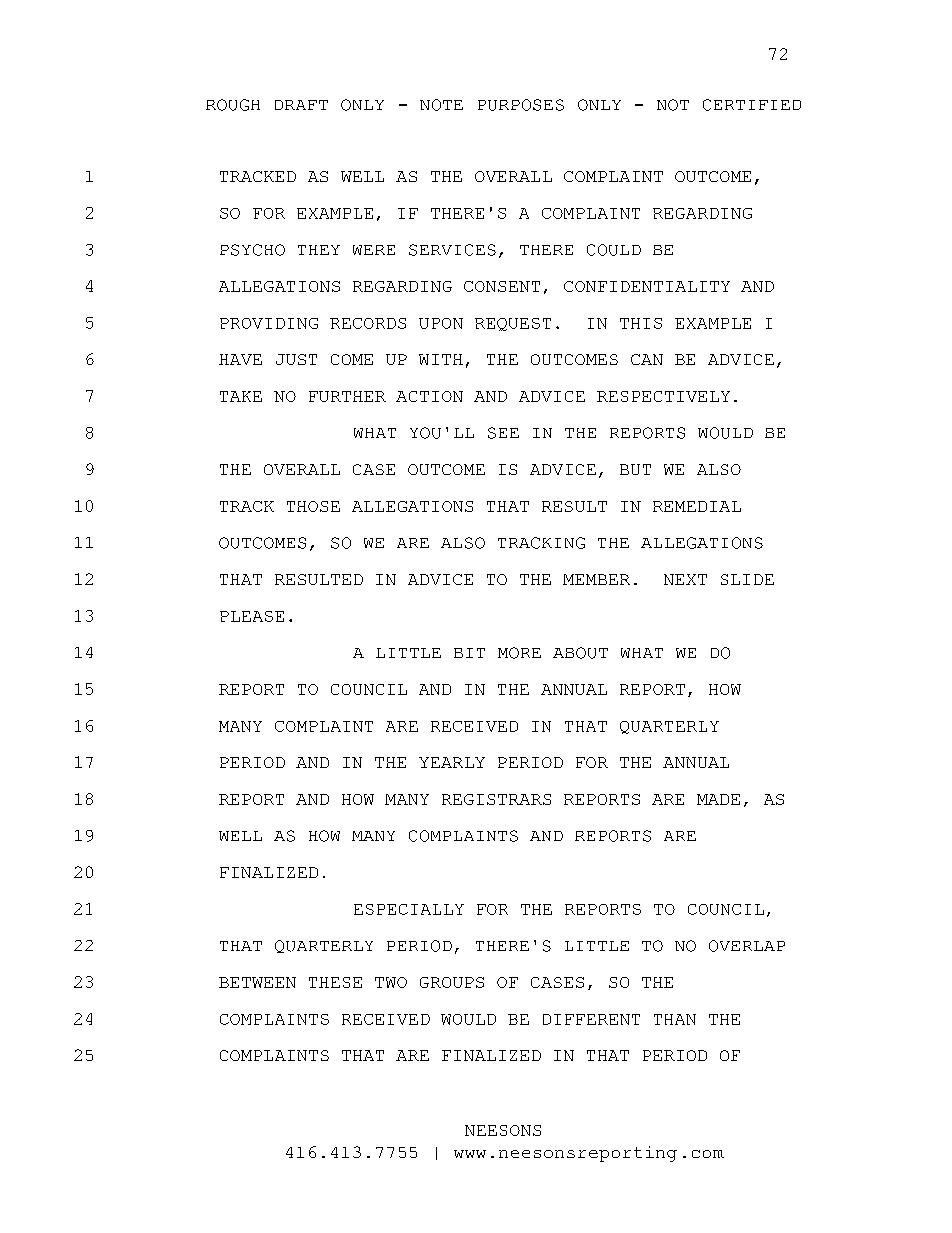  Describe the element at coordinates (252, 616) in the page. I see `PLEASE` at that location.
